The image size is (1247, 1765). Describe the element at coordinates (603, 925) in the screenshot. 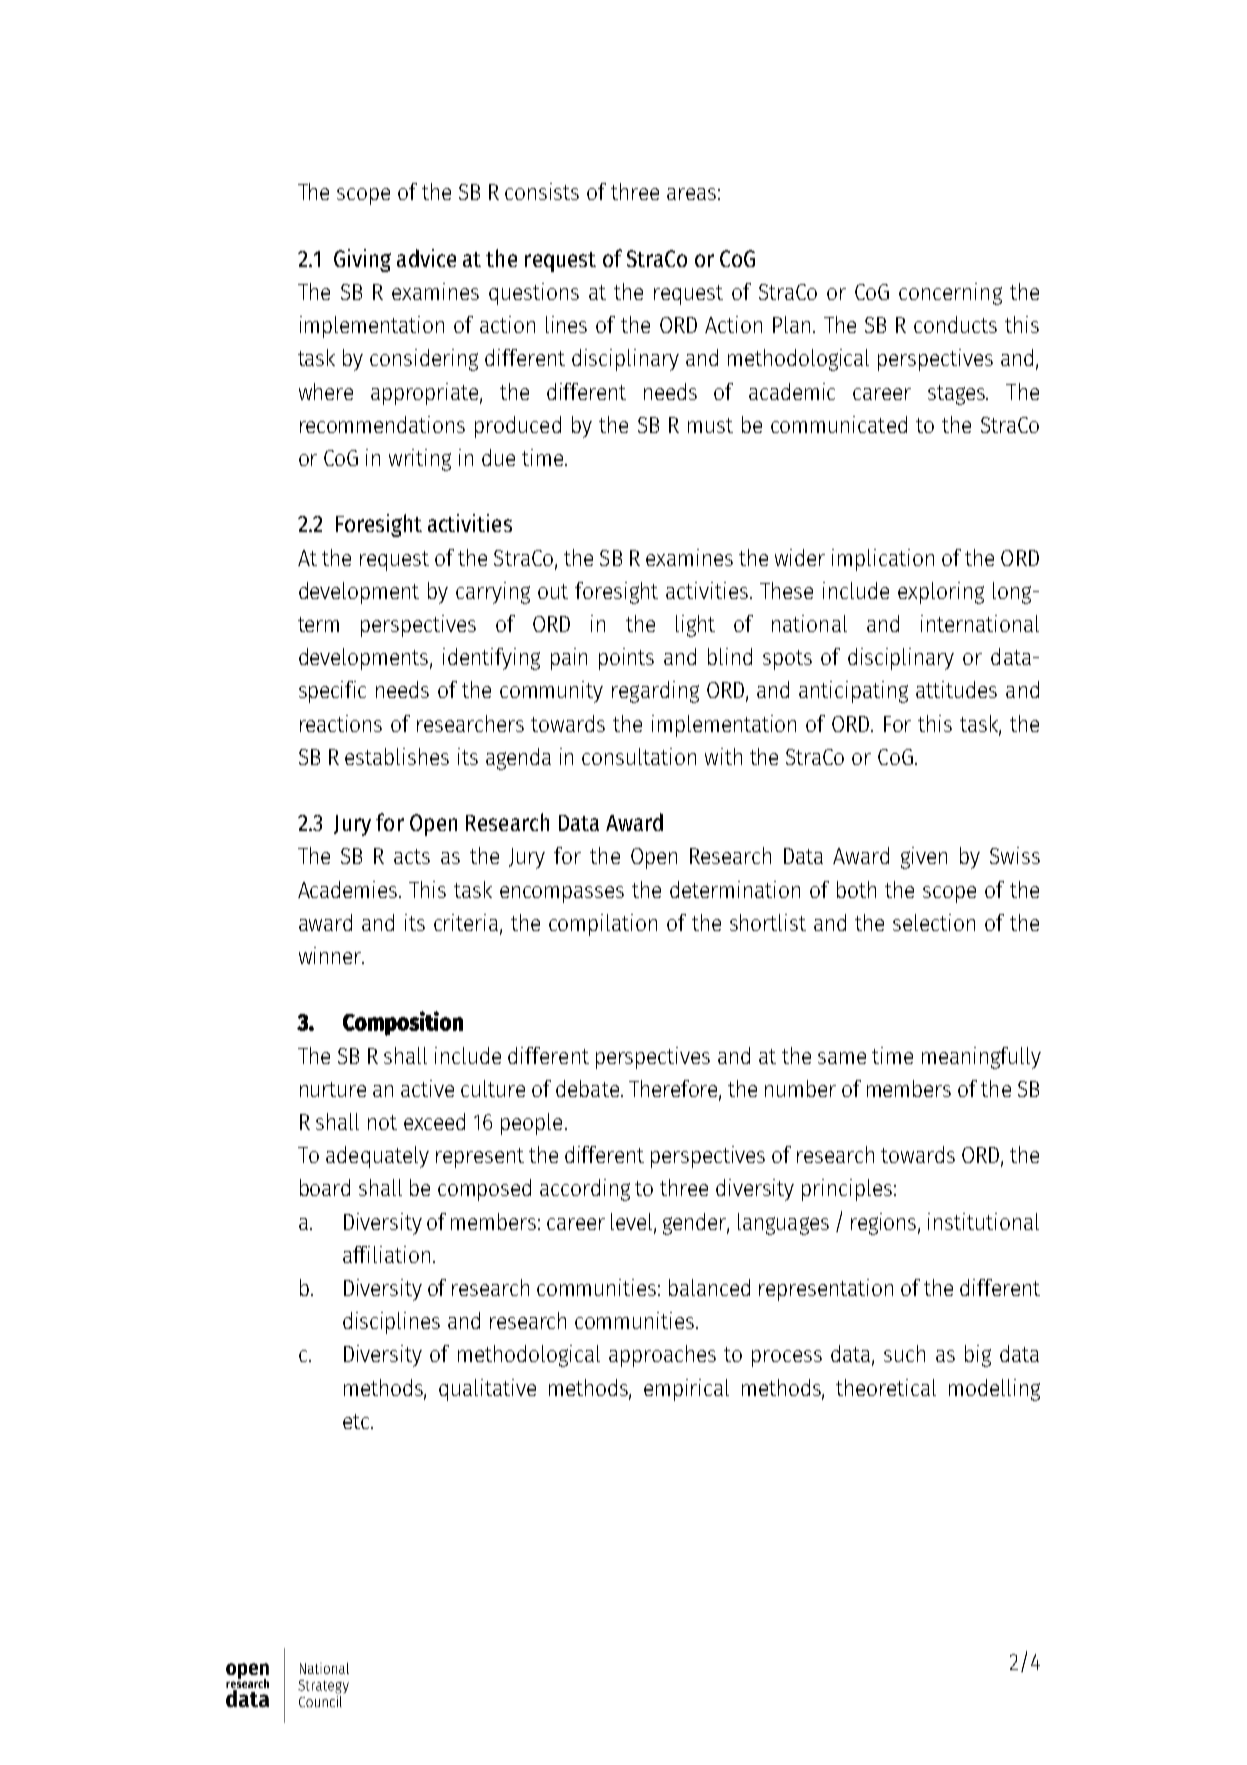

I see `compilation` at that location.
